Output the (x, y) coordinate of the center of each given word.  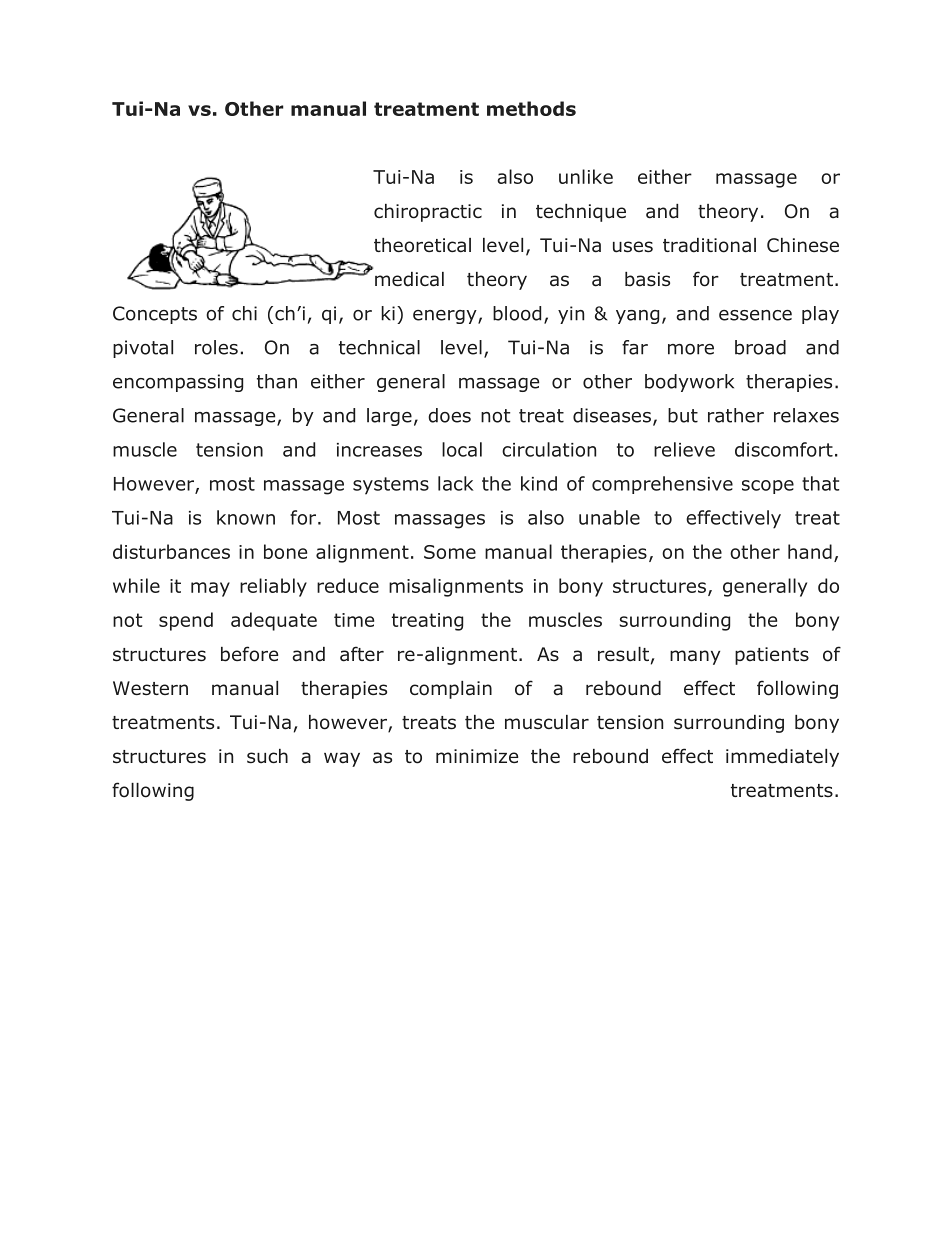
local (462, 449)
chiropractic (428, 213)
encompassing (178, 383)
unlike (586, 176)
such (267, 756)
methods (531, 108)
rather (736, 415)
